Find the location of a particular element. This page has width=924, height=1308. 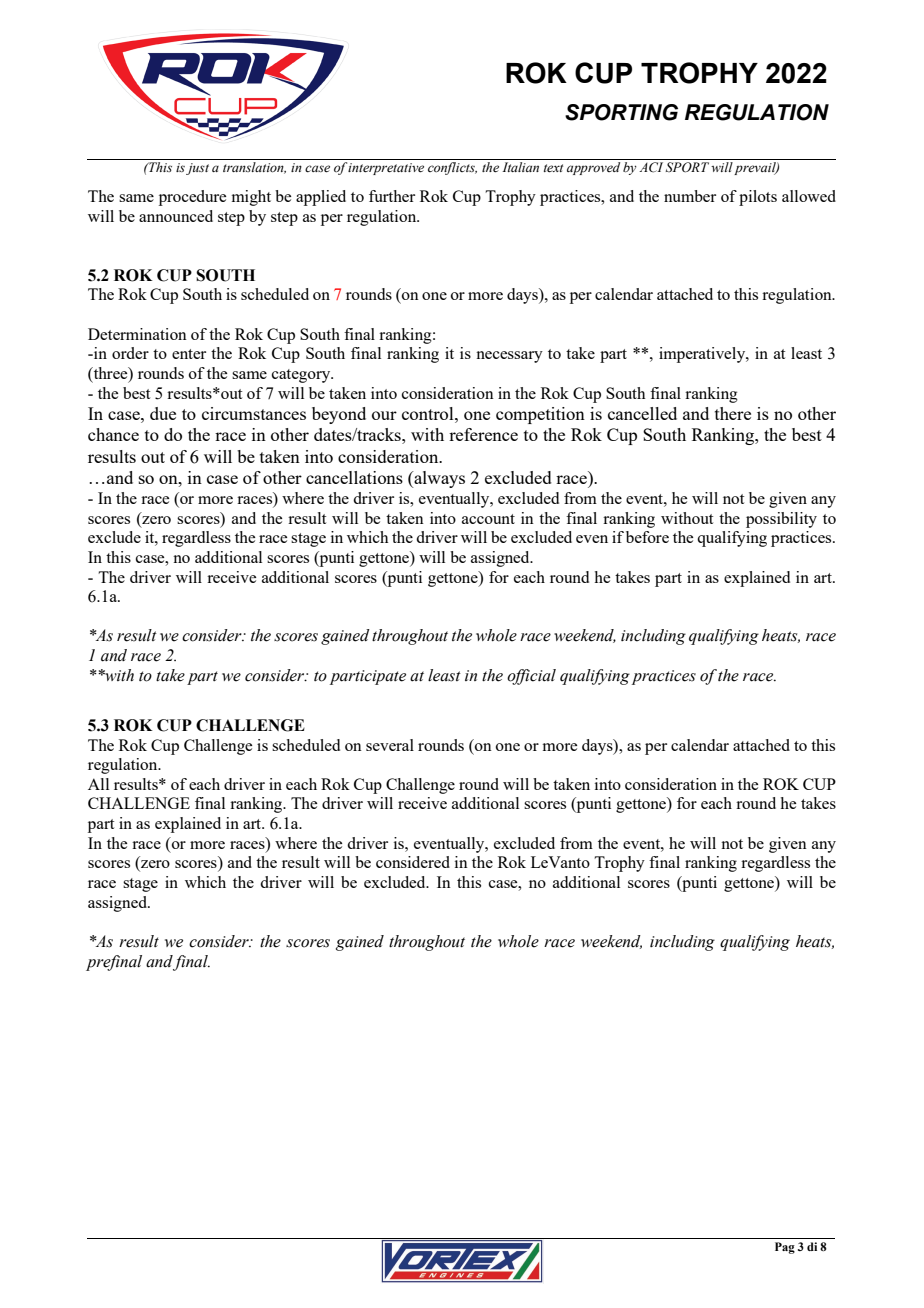

official is located at coordinates (531, 677).
